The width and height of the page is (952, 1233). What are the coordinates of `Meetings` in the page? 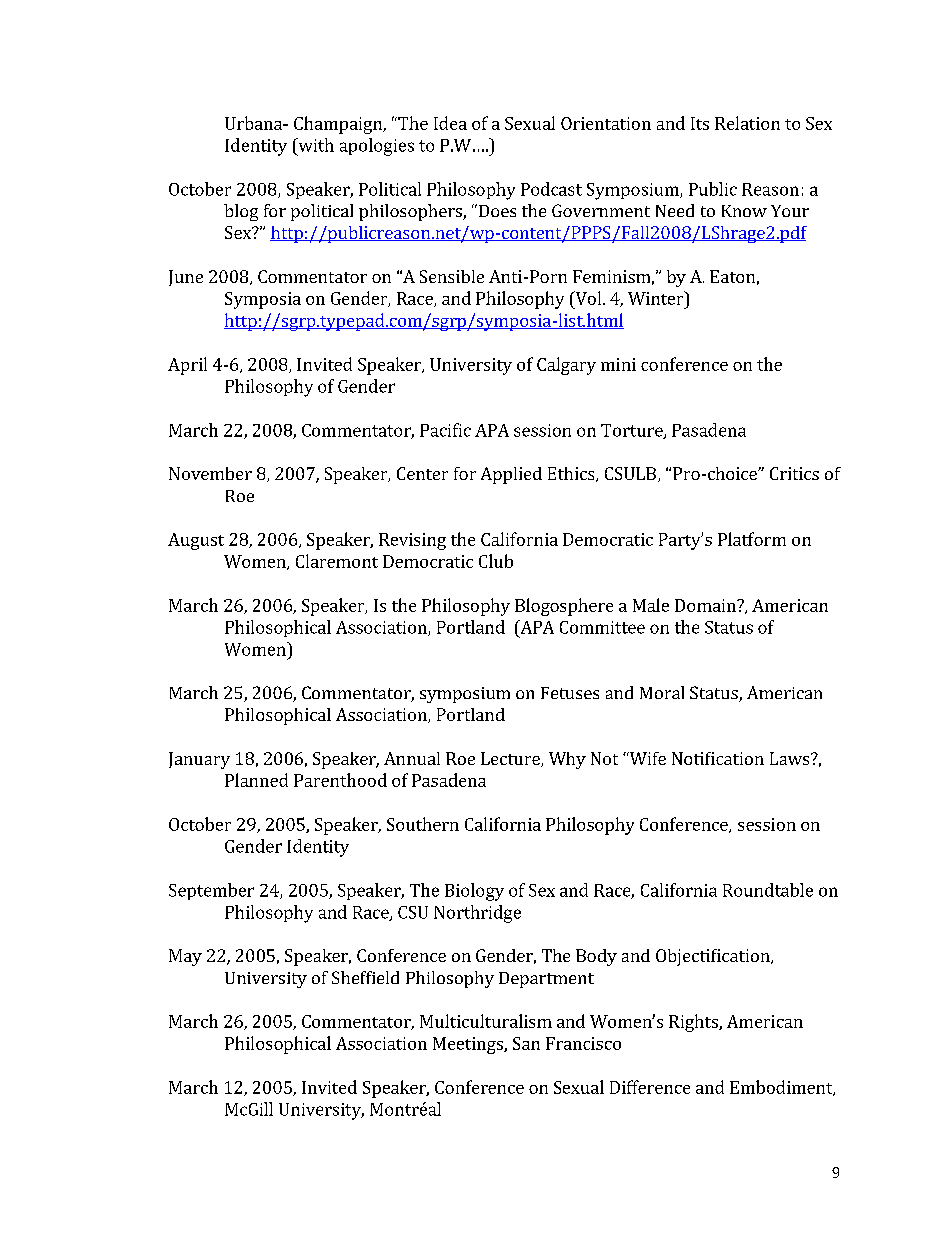 It's located at (469, 1045).
